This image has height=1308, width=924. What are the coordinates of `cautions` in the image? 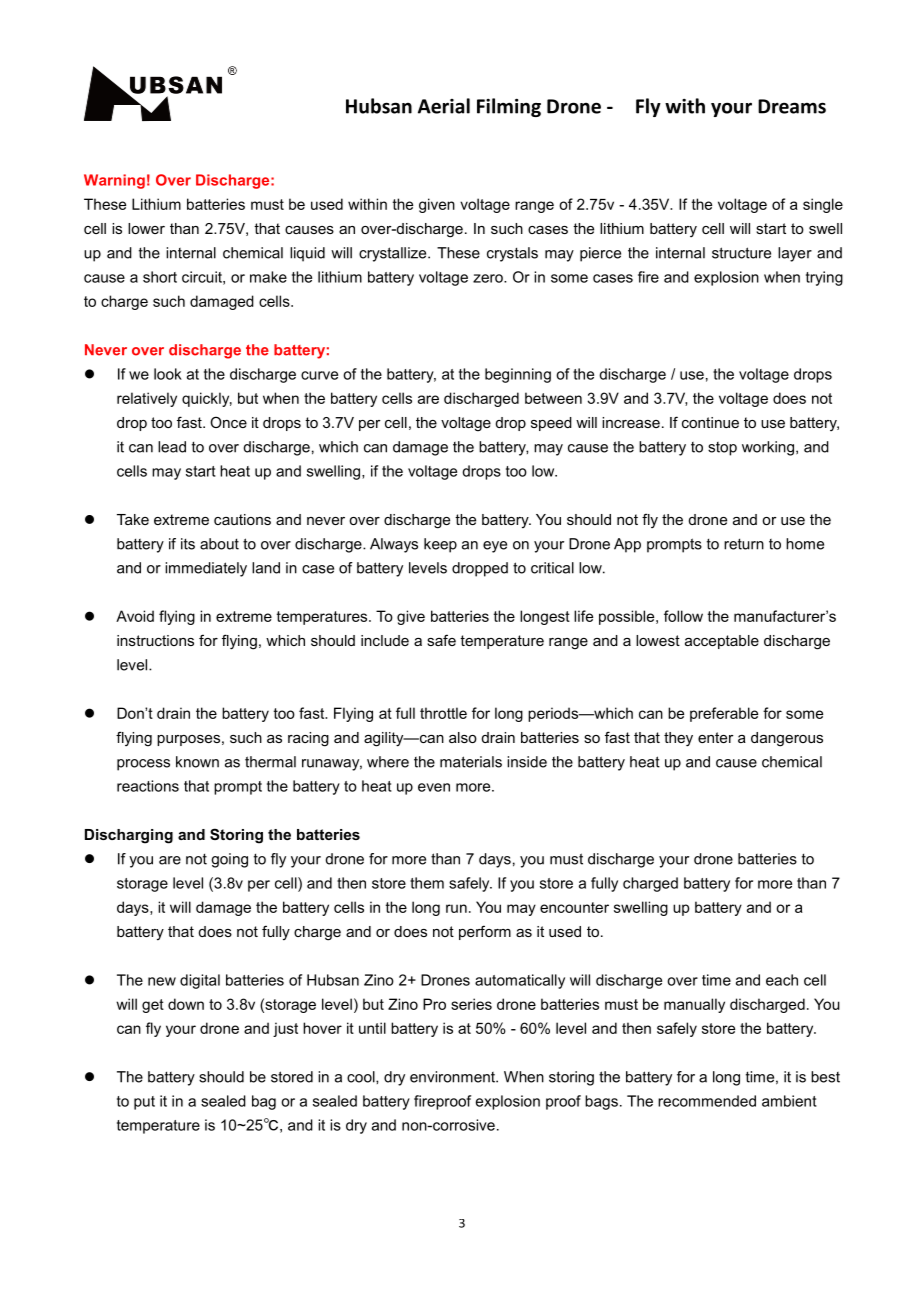 It's located at (242, 519).
